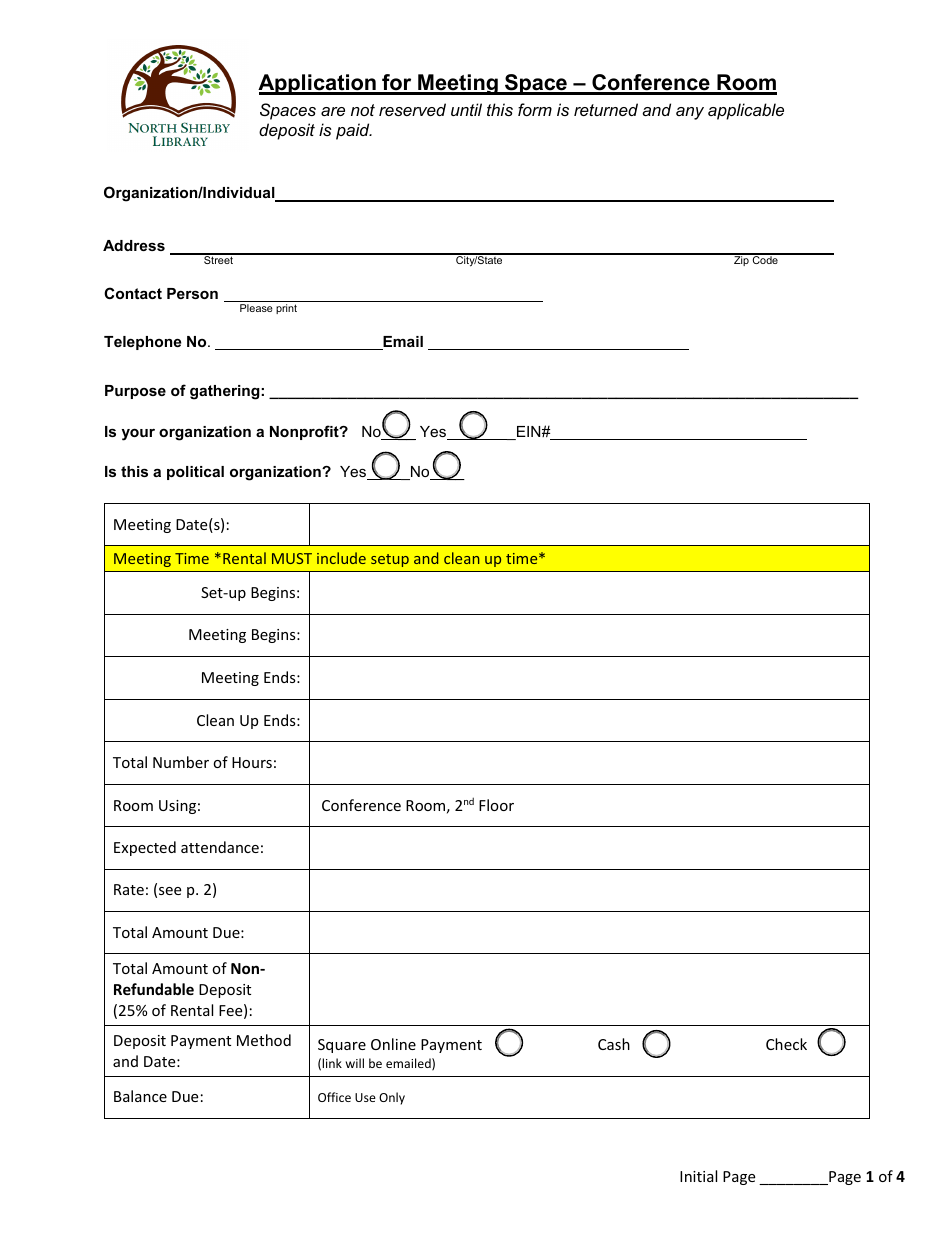  What do you see at coordinates (140, 1096) in the screenshot?
I see `Balance` at bounding box center [140, 1096].
